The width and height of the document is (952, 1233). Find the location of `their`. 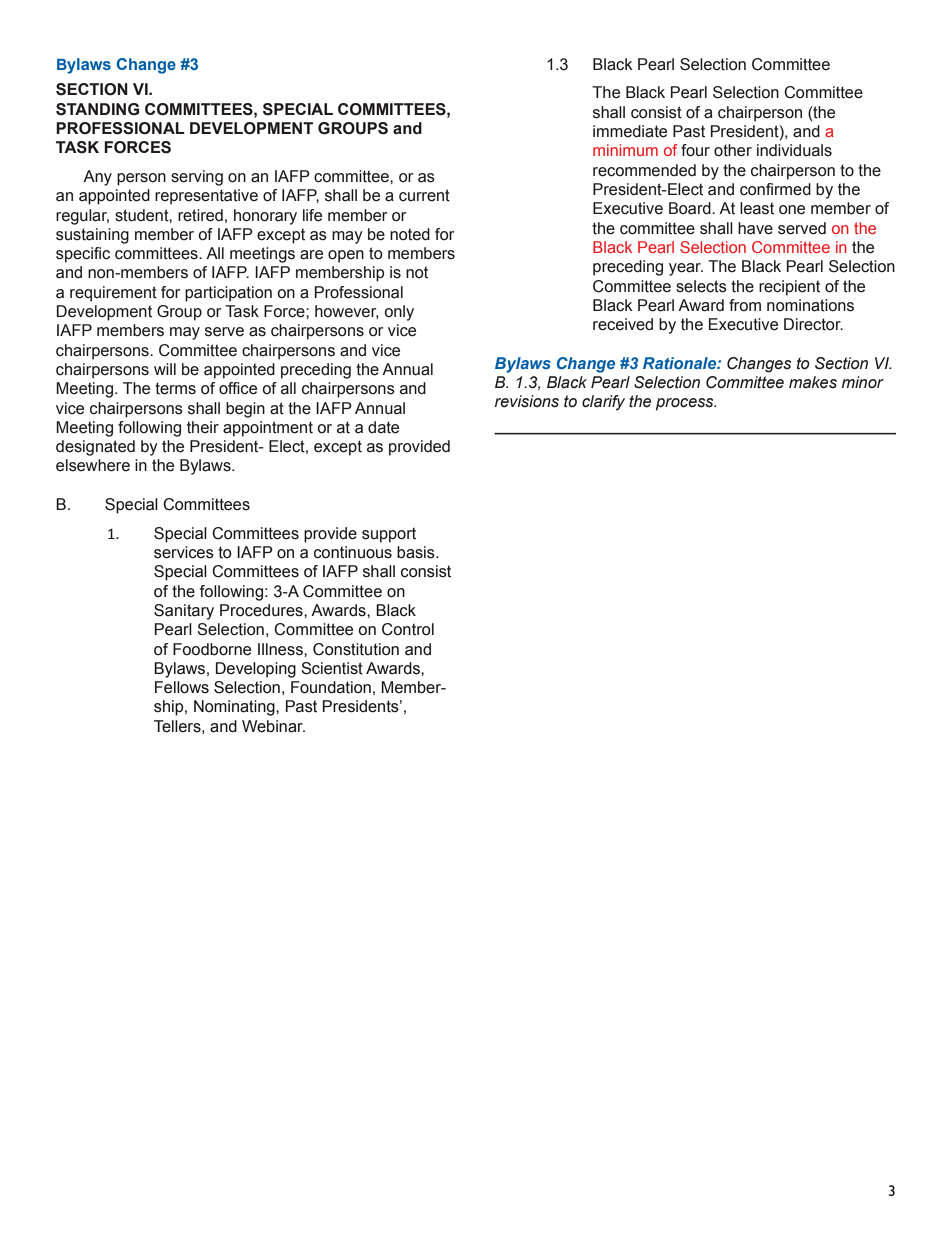

their is located at coordinates (203, 427).
